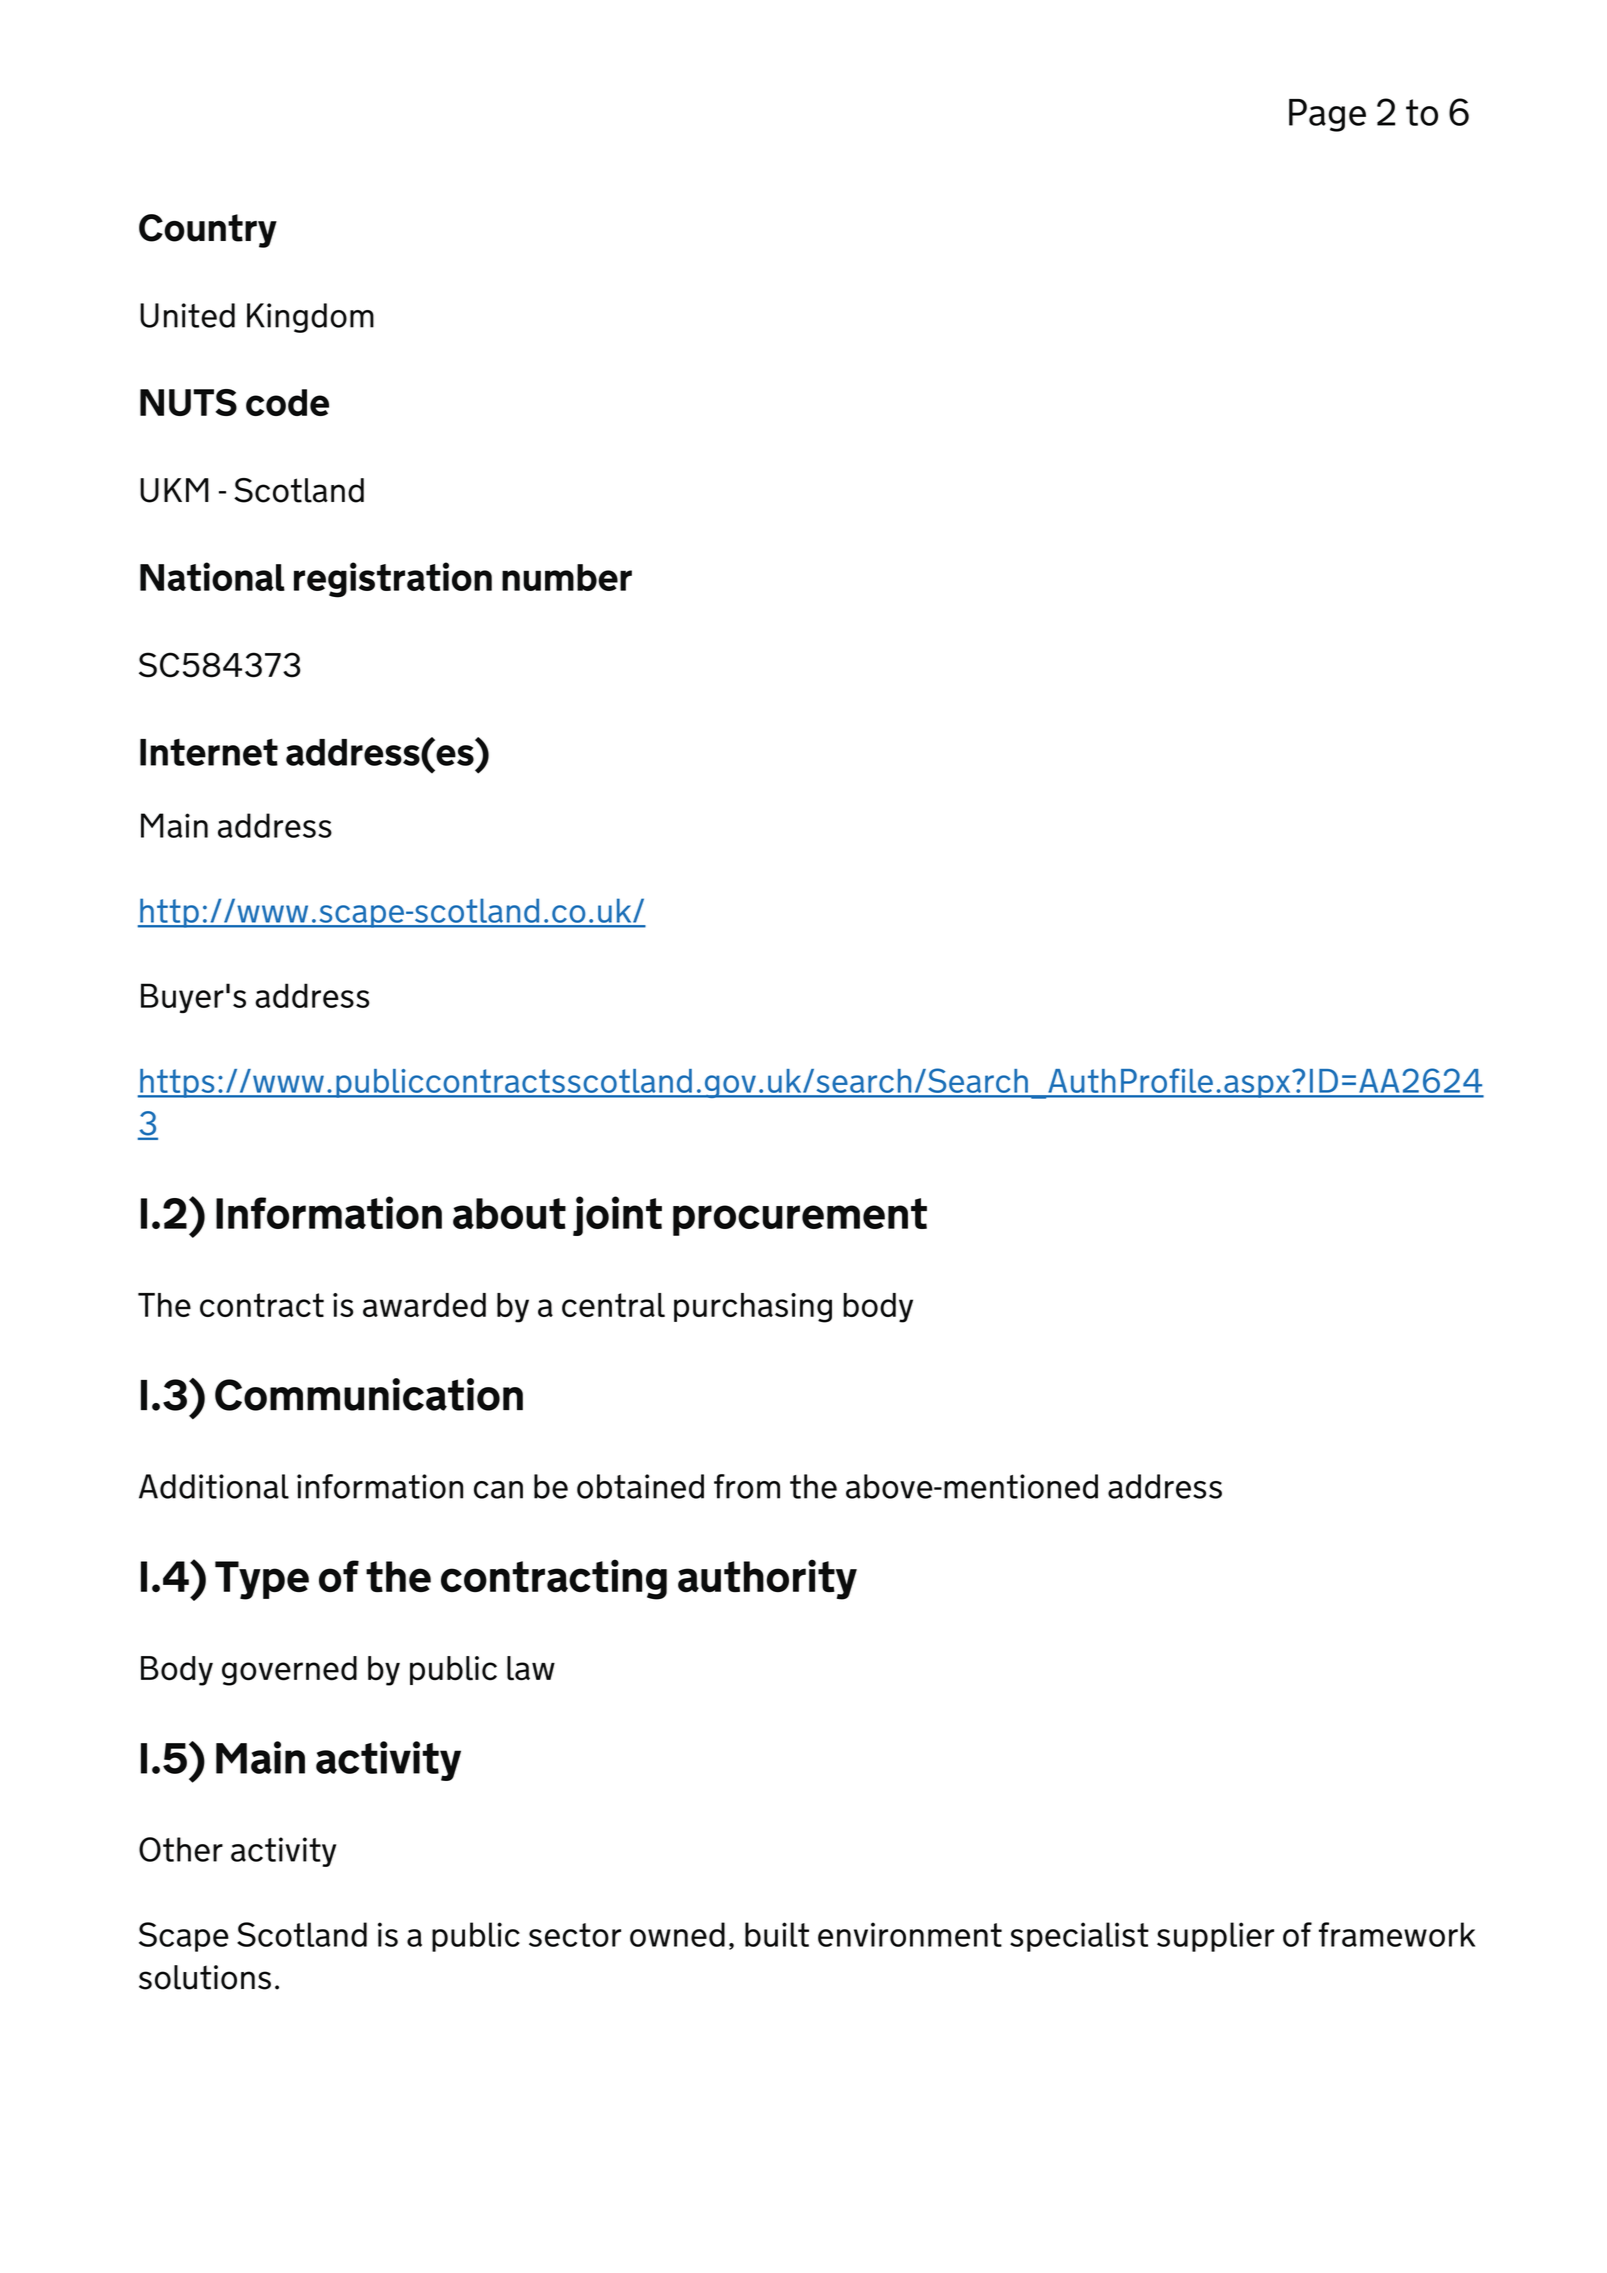  Describe the element at coordinates (393, 580) in the document. I see `registration` at that location.
